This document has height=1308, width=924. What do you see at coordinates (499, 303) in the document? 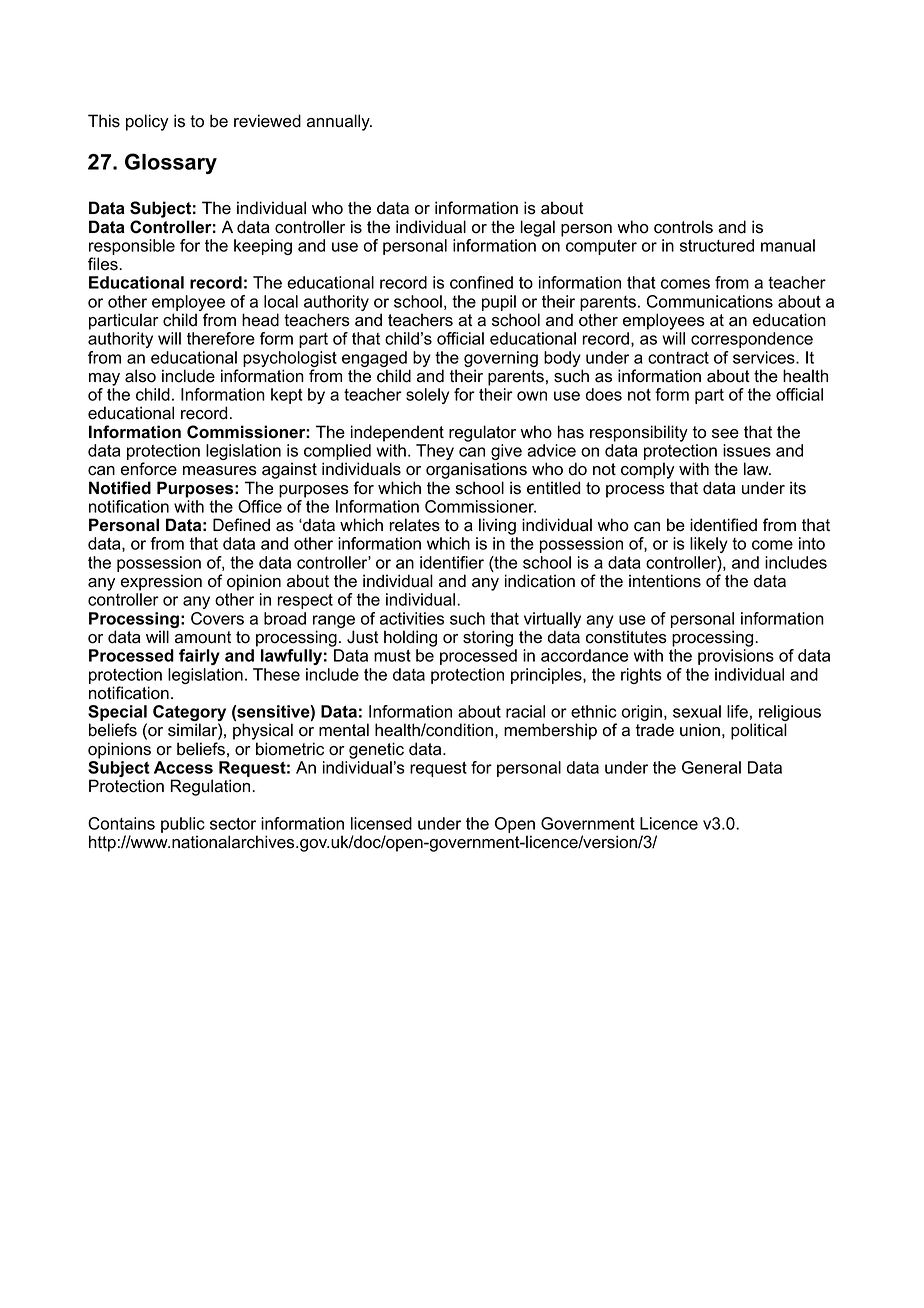
I see `pupil` at bounding box center [499, 303].
